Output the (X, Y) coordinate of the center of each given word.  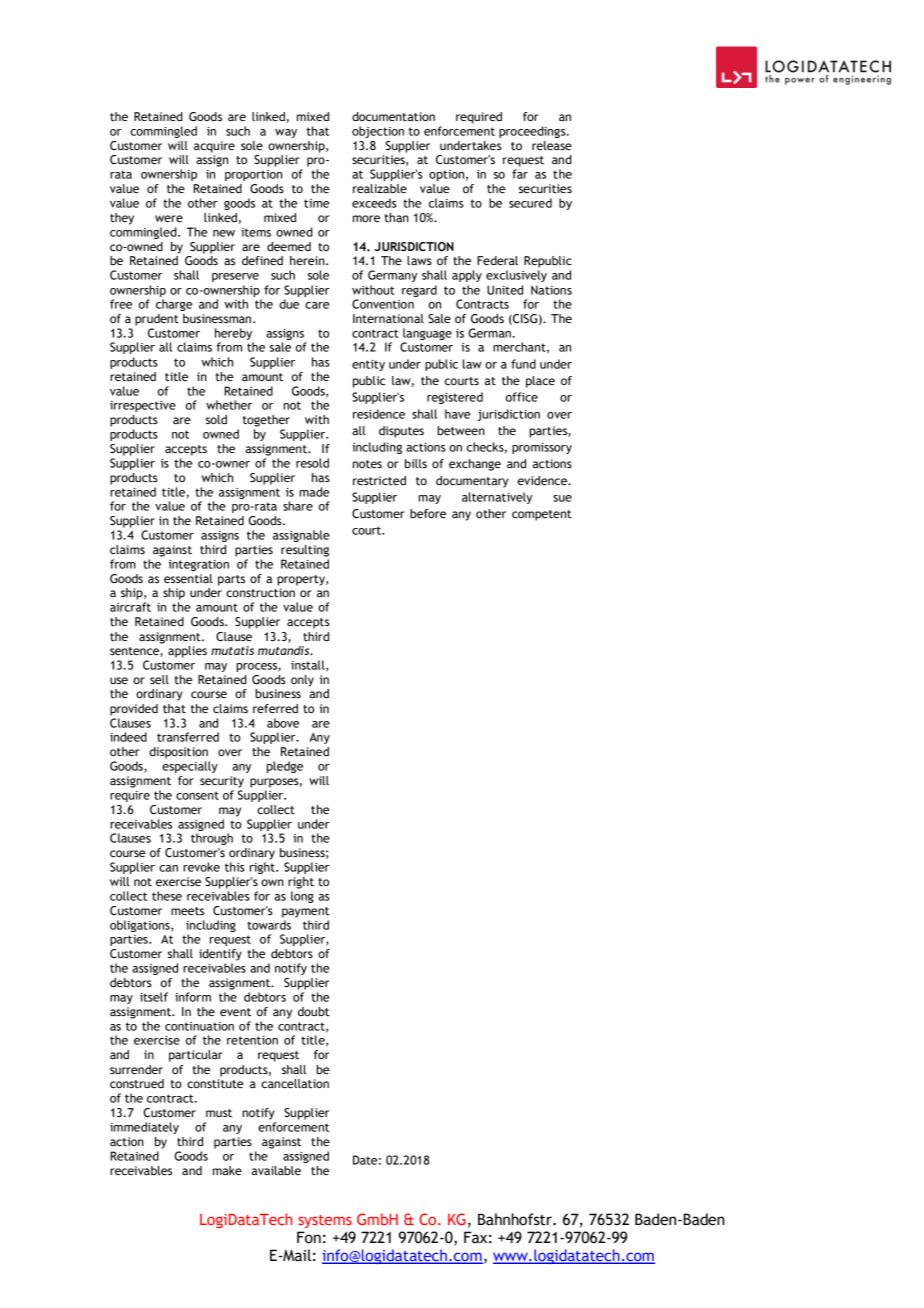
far (520, 174)
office (522, 397)
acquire (214, 147)
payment (305, 912)
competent (542, 515)
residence (379, 414)
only (302, 681)
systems (325, 1221)
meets (187, 911)
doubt (313, 1011)
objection (378, 132)
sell (159, 679)
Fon (309, 1237)
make (227, 1170)
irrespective (143, 406)
